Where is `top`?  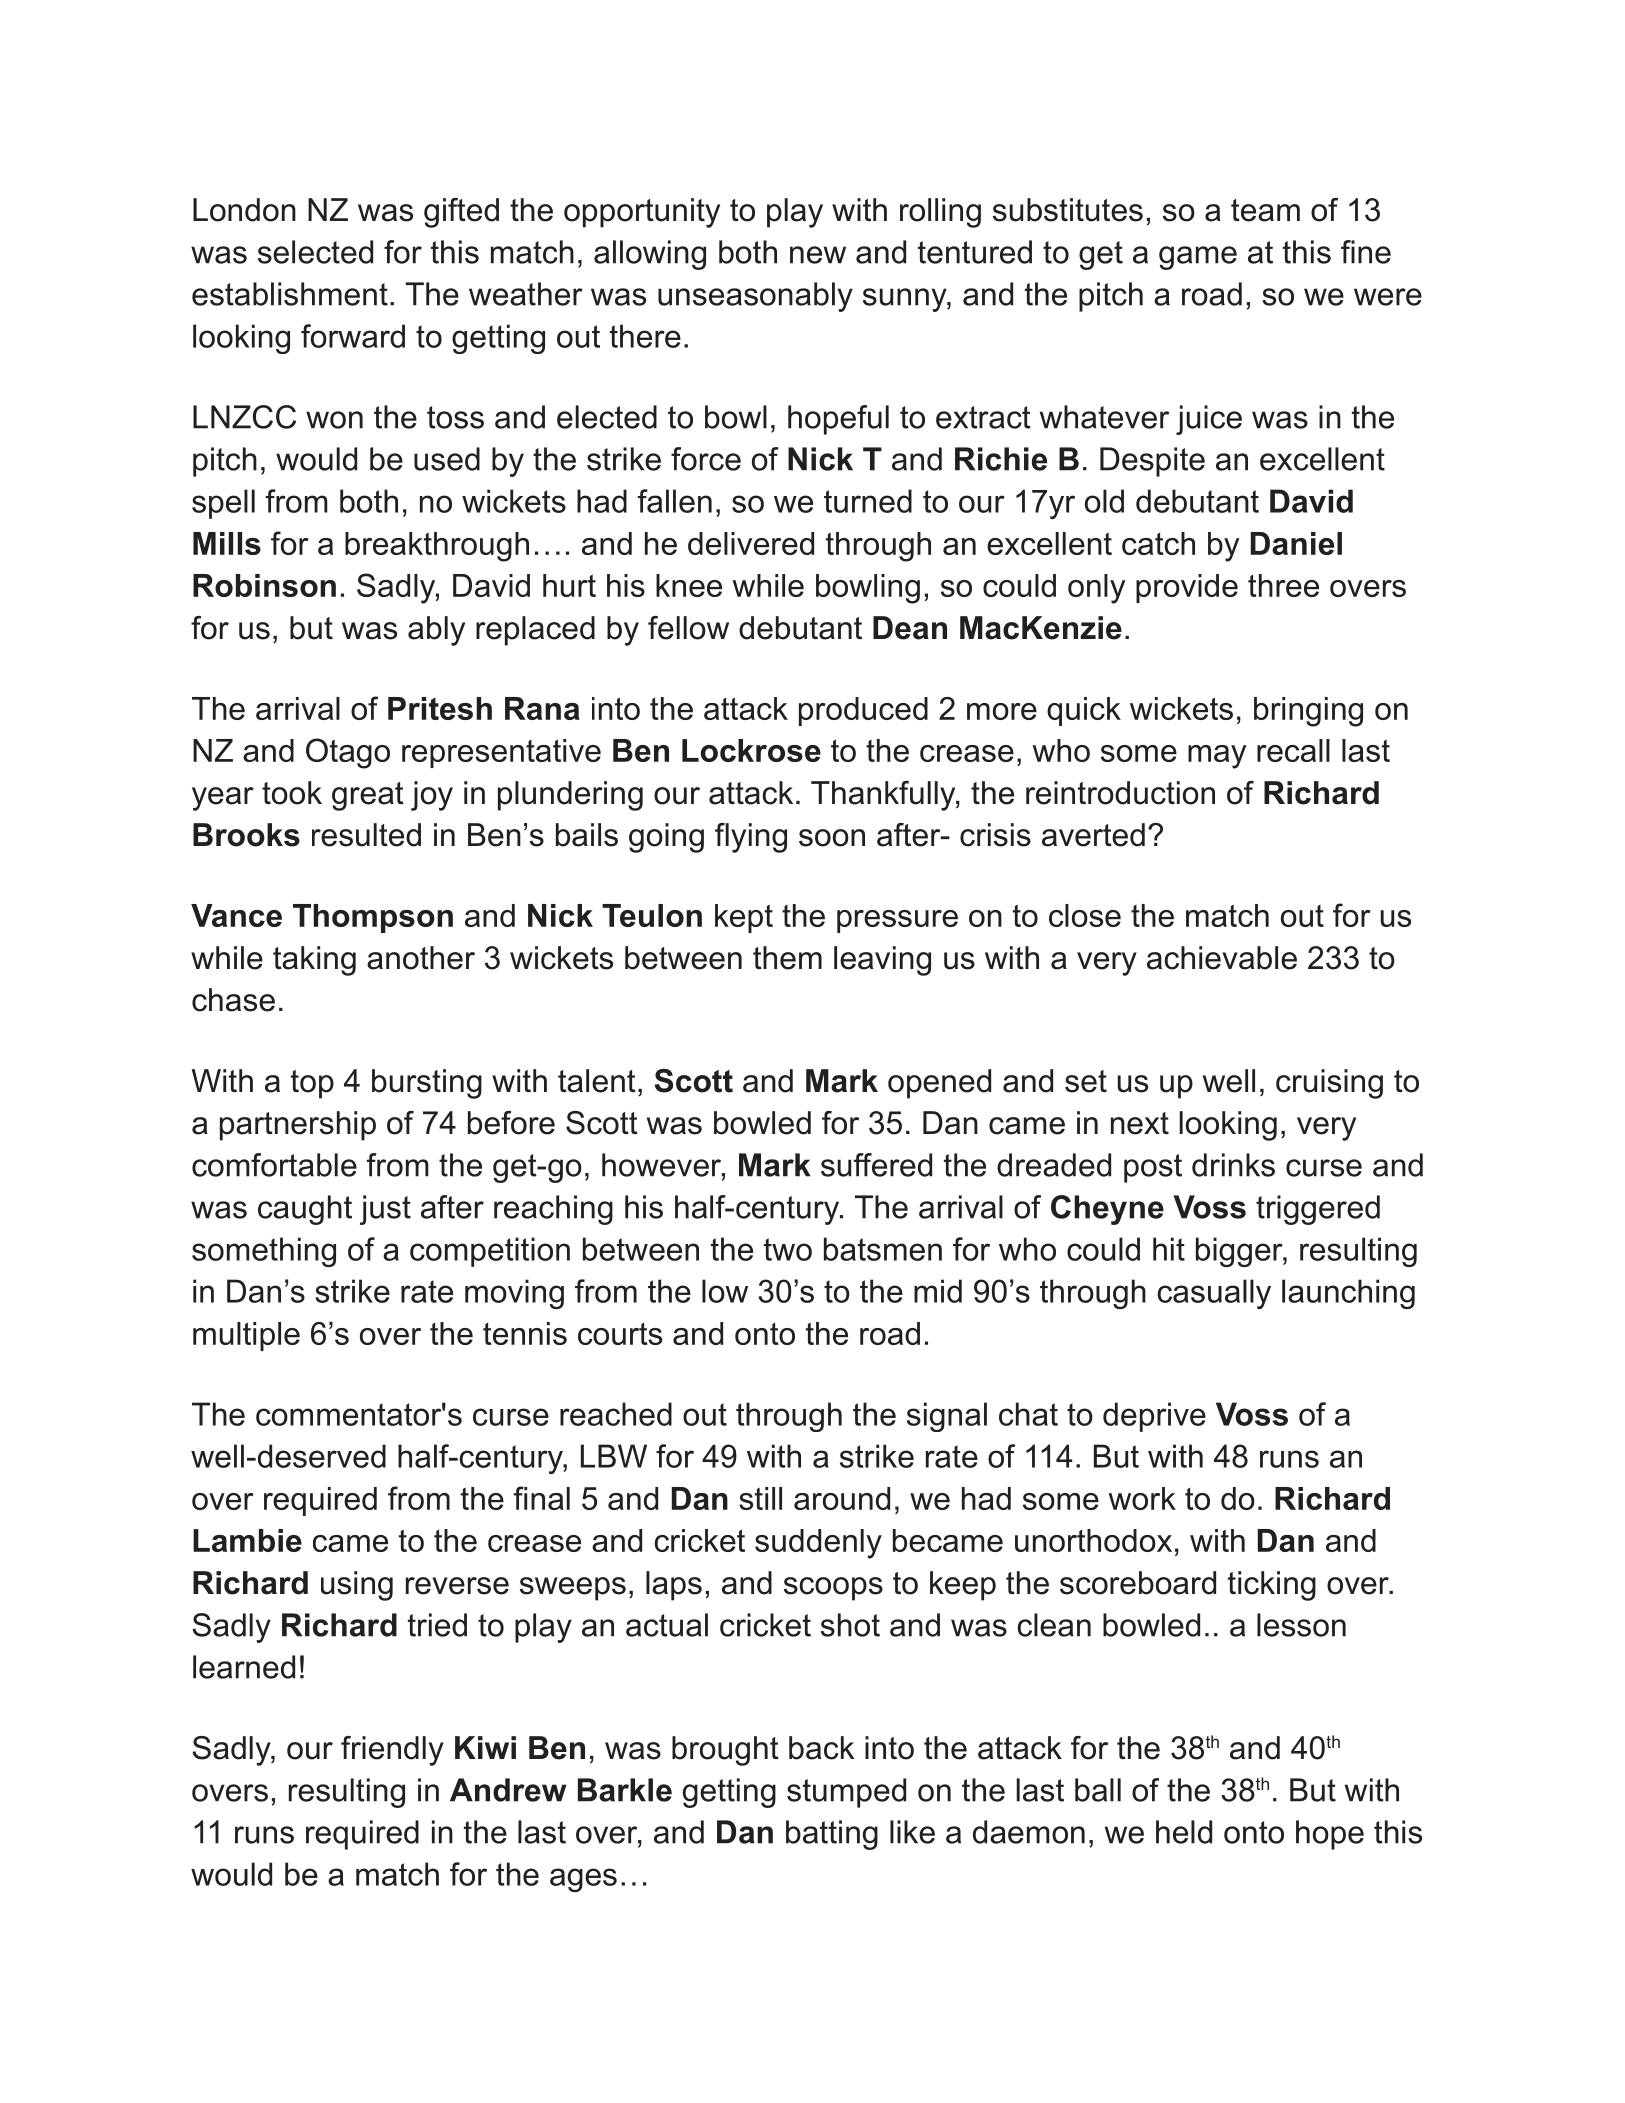 top is located at coordinates (312, 1084).
